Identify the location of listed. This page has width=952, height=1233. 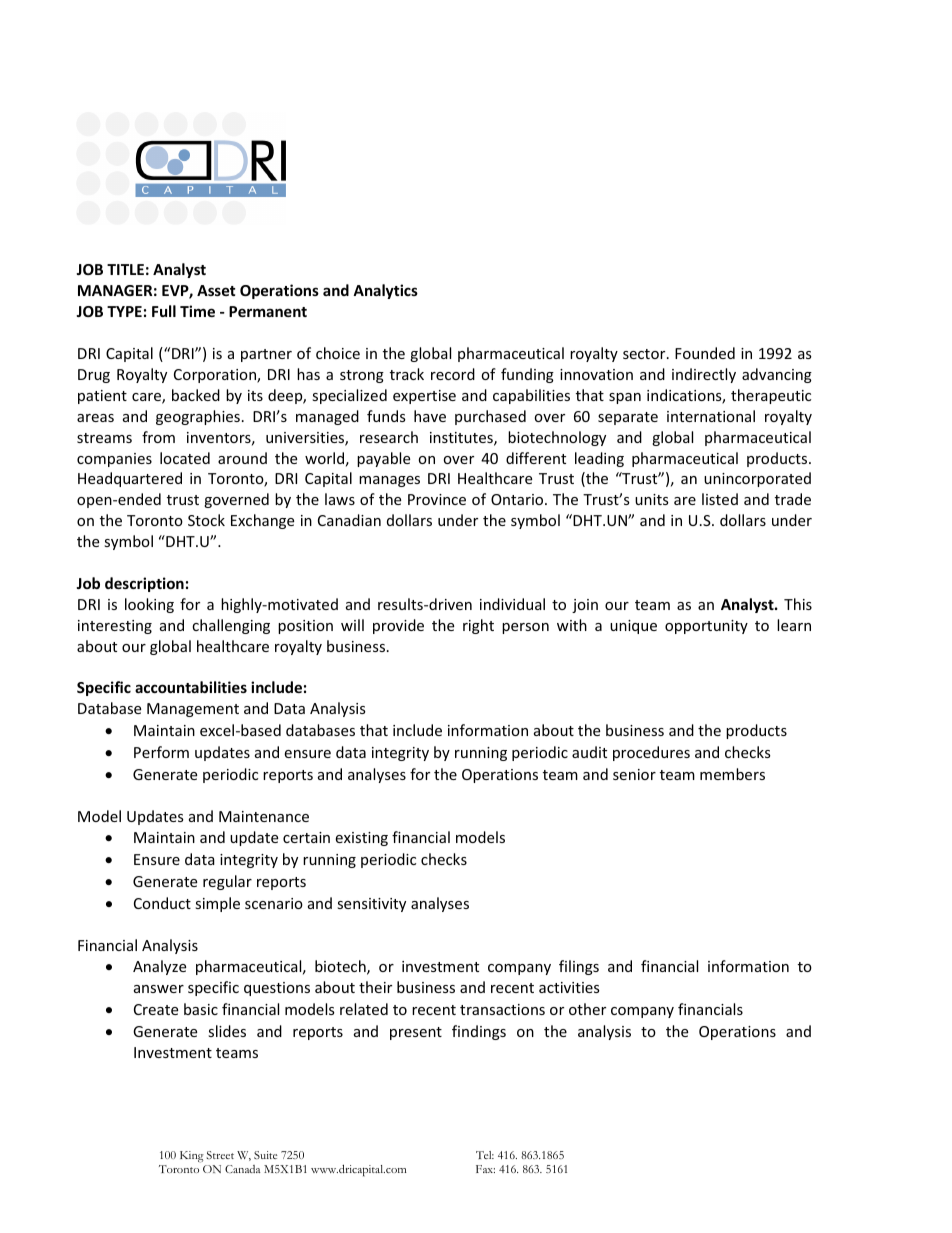
(720, 499).
